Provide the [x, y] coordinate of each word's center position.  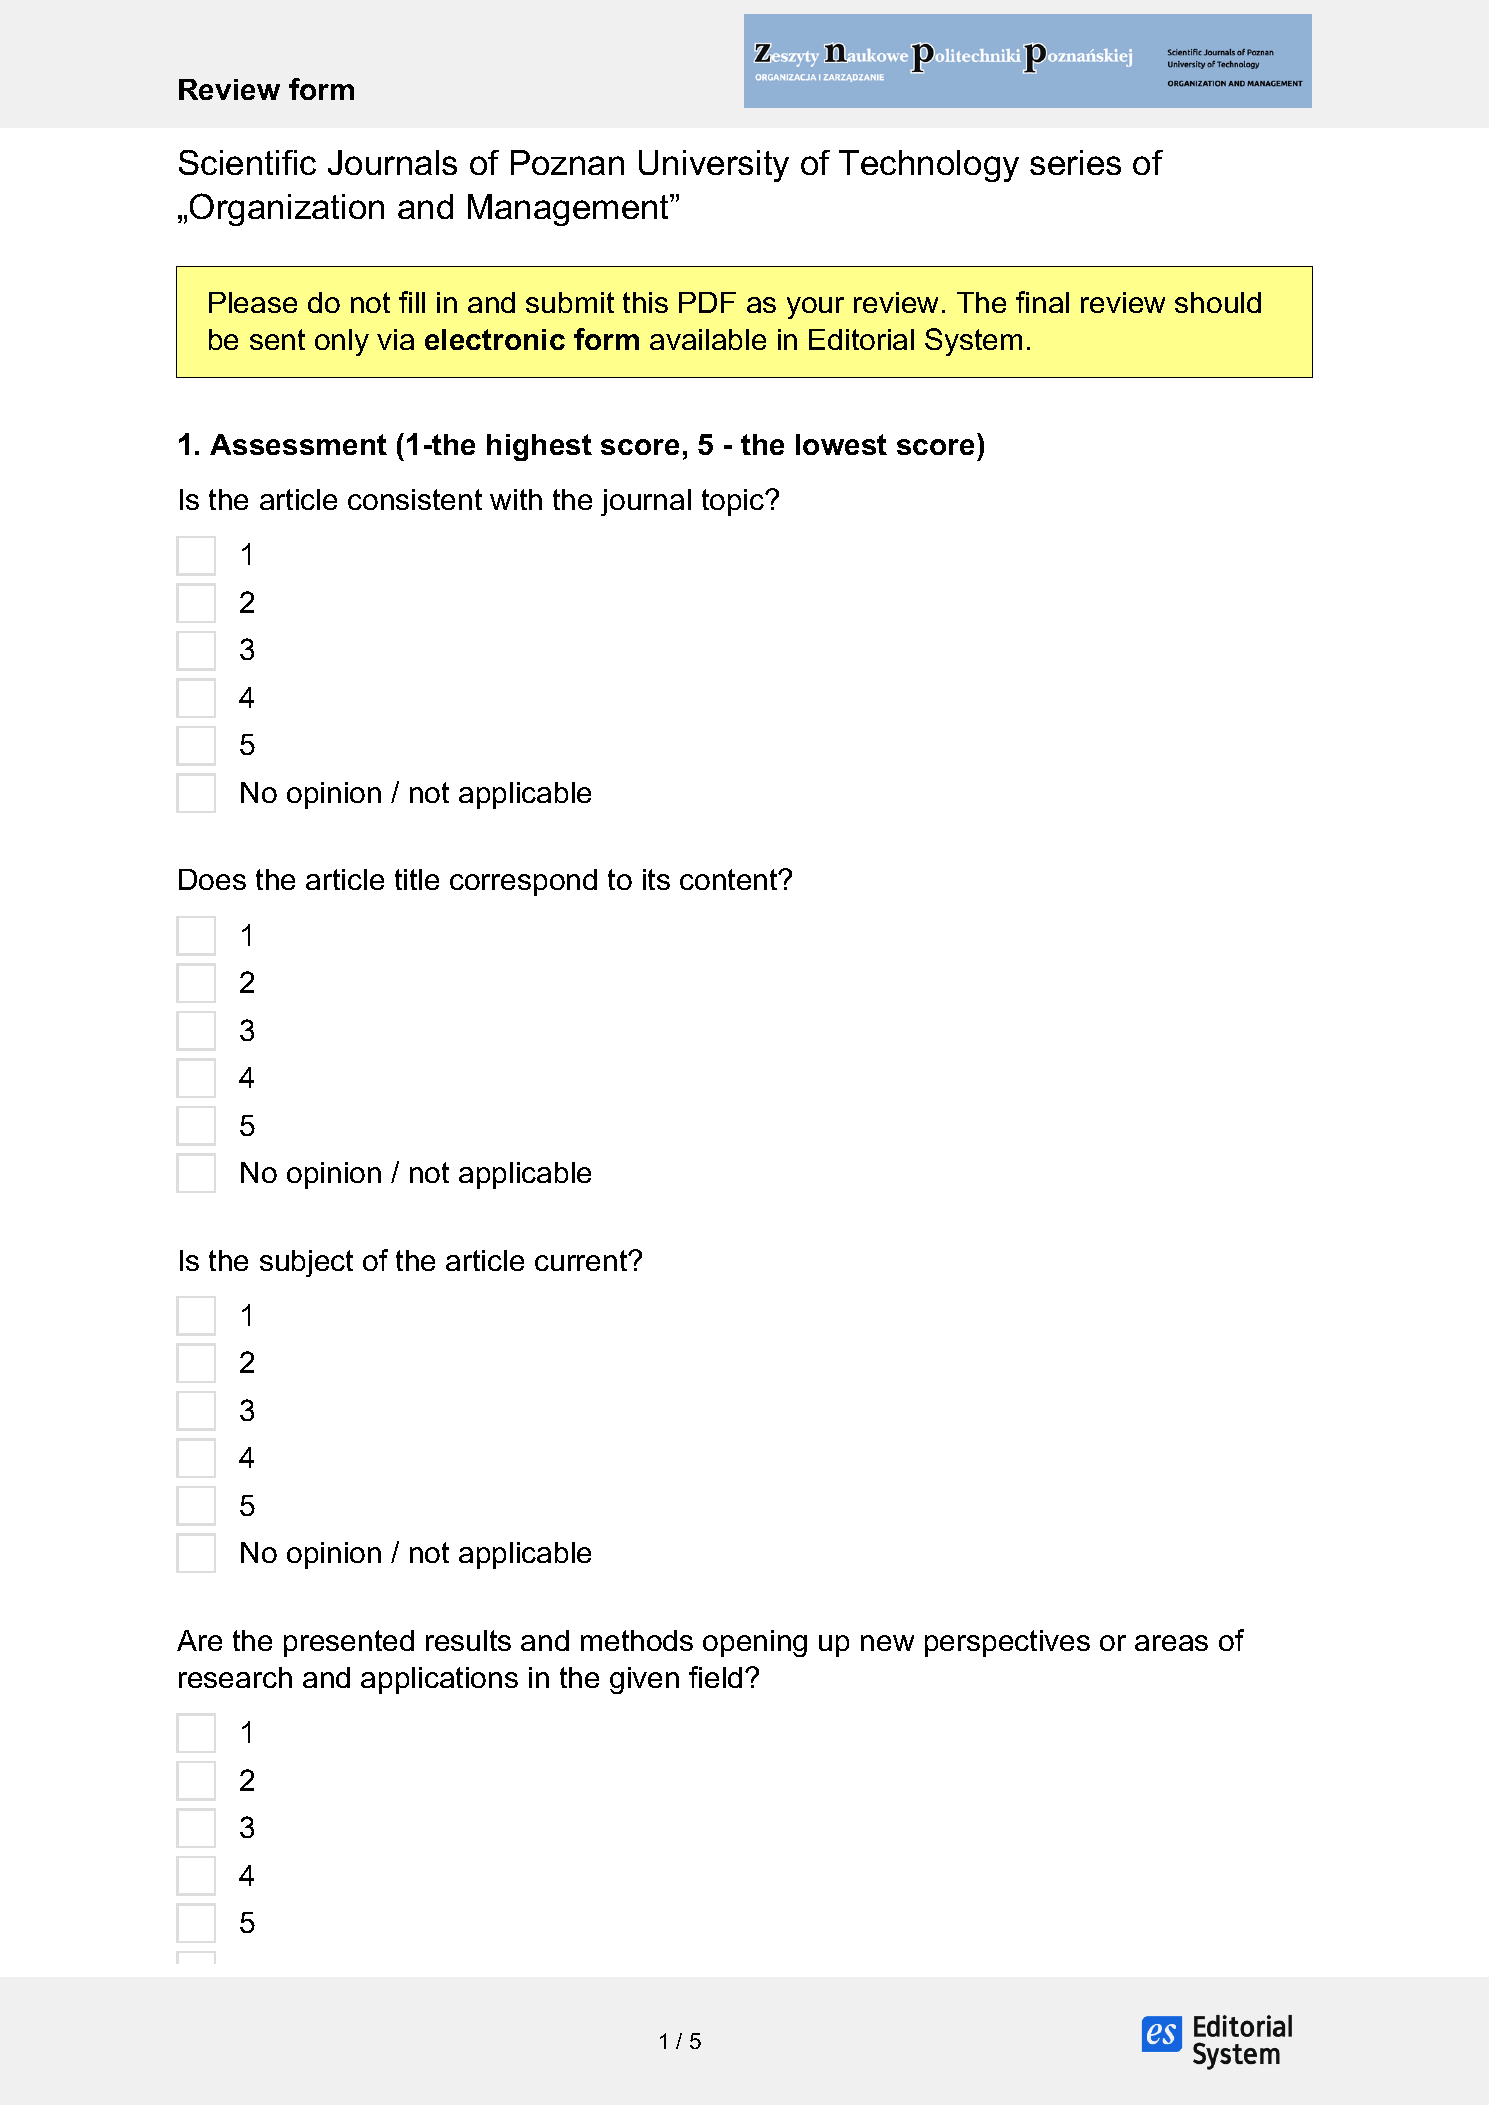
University [714, 166]
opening [755, 1643]
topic [734, 502]
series [1075, 162]
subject [306, 1263]
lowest [841, 444]
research [235, 1677]
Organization [287, 209]
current [582, 1260]
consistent [415, 499]
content [730, 879]
